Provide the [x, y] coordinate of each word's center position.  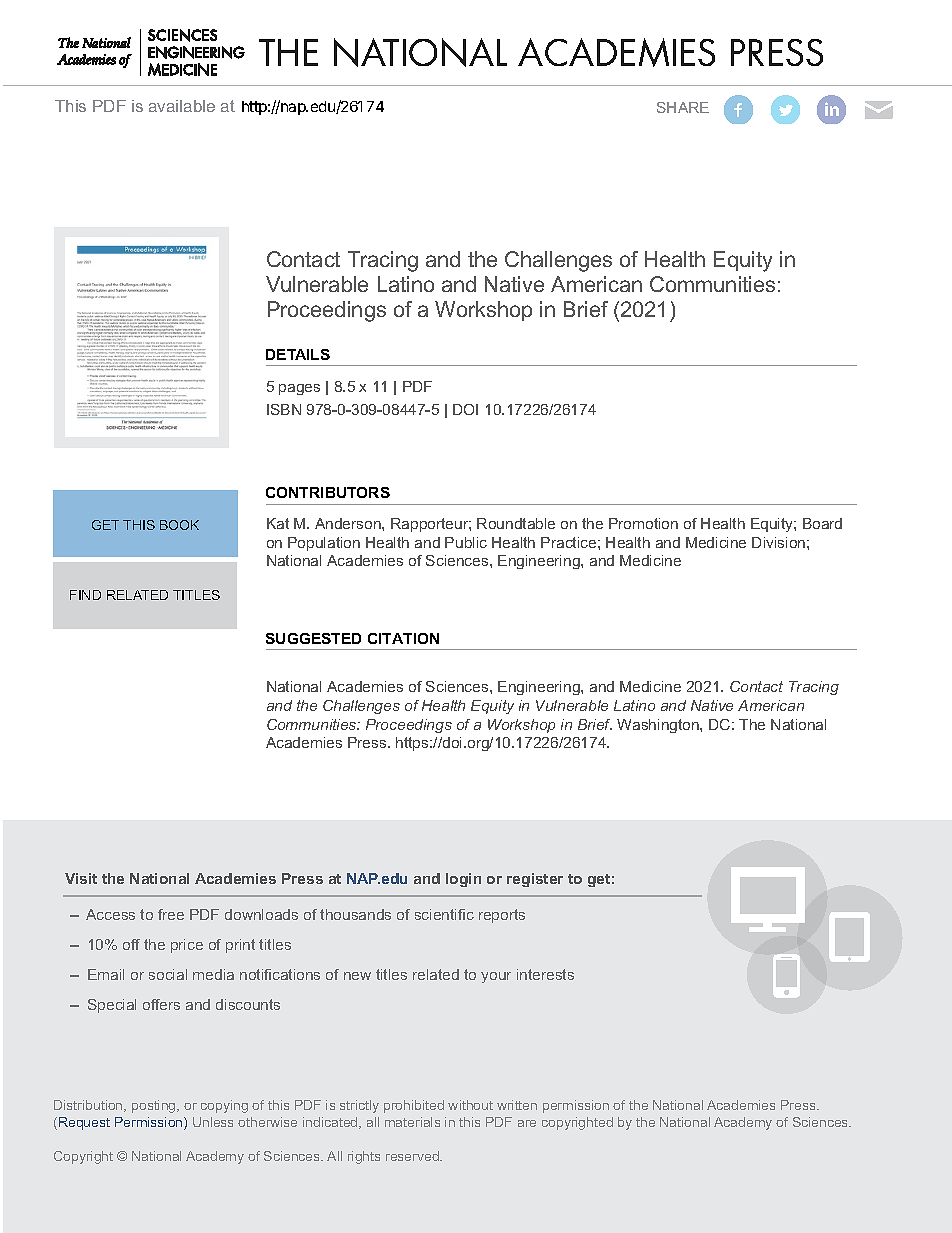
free [171, 914]
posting [155, 1106]
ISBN [284, 409]
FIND [85, 595]
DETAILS [298, 354]
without [470, 1105]
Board [822, 523]
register [535, 880]
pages [299, 389]
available [182, 106]
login [463, 880]
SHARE [683, 107]
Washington [659, 726]
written [517, 1105]
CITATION [403, 638]
